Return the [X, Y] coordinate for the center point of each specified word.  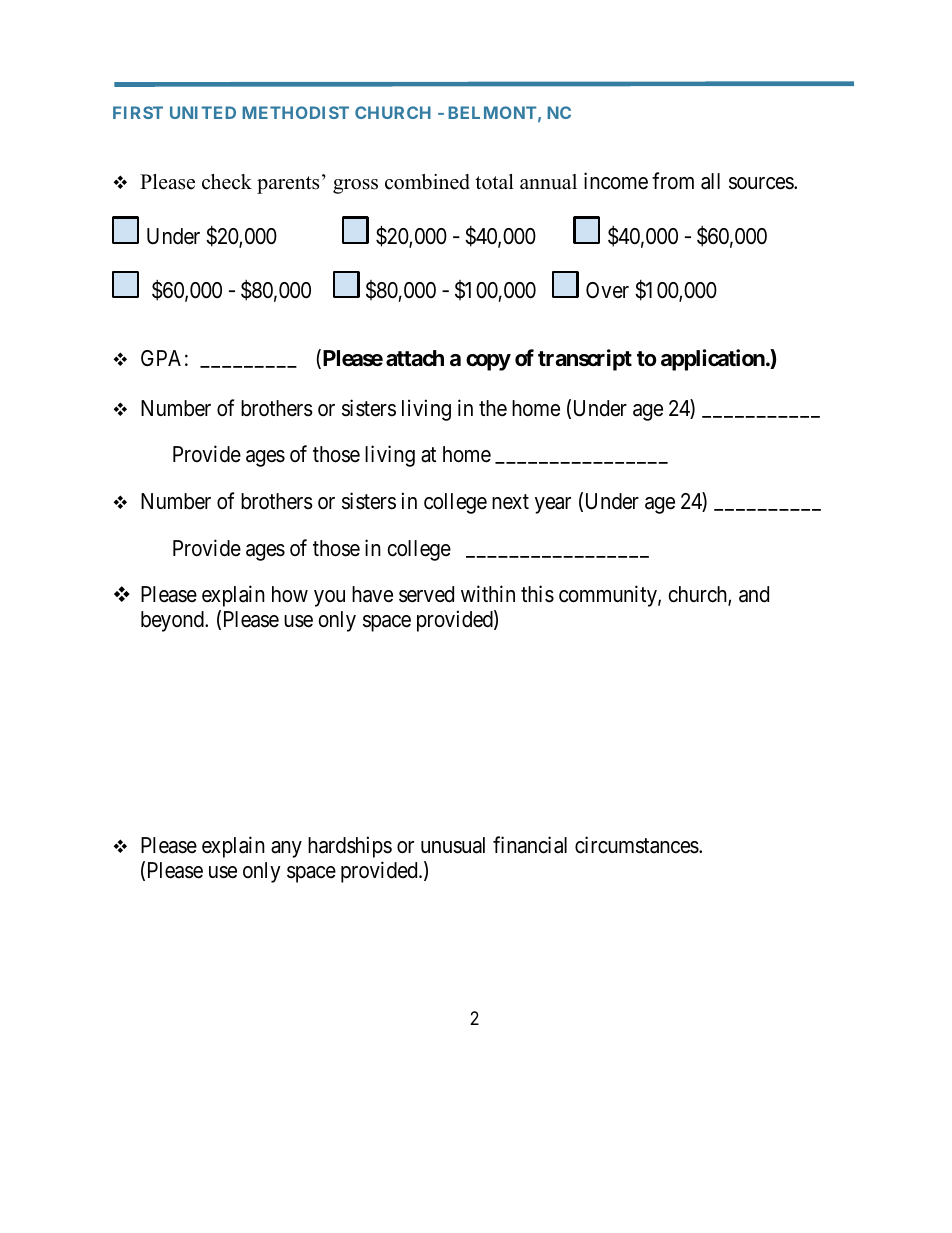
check [227, 182]
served [426, 594]
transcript [585, 360]
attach [415, 358]
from [673, 180]
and [754, 594]
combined [427, 182]
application [714, 360]
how [290, 594]
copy [488, 362]
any [286, 849]
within [488, 593]
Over [607, 290]
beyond [173, 621]
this [537, 594]
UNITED [203, 112]
